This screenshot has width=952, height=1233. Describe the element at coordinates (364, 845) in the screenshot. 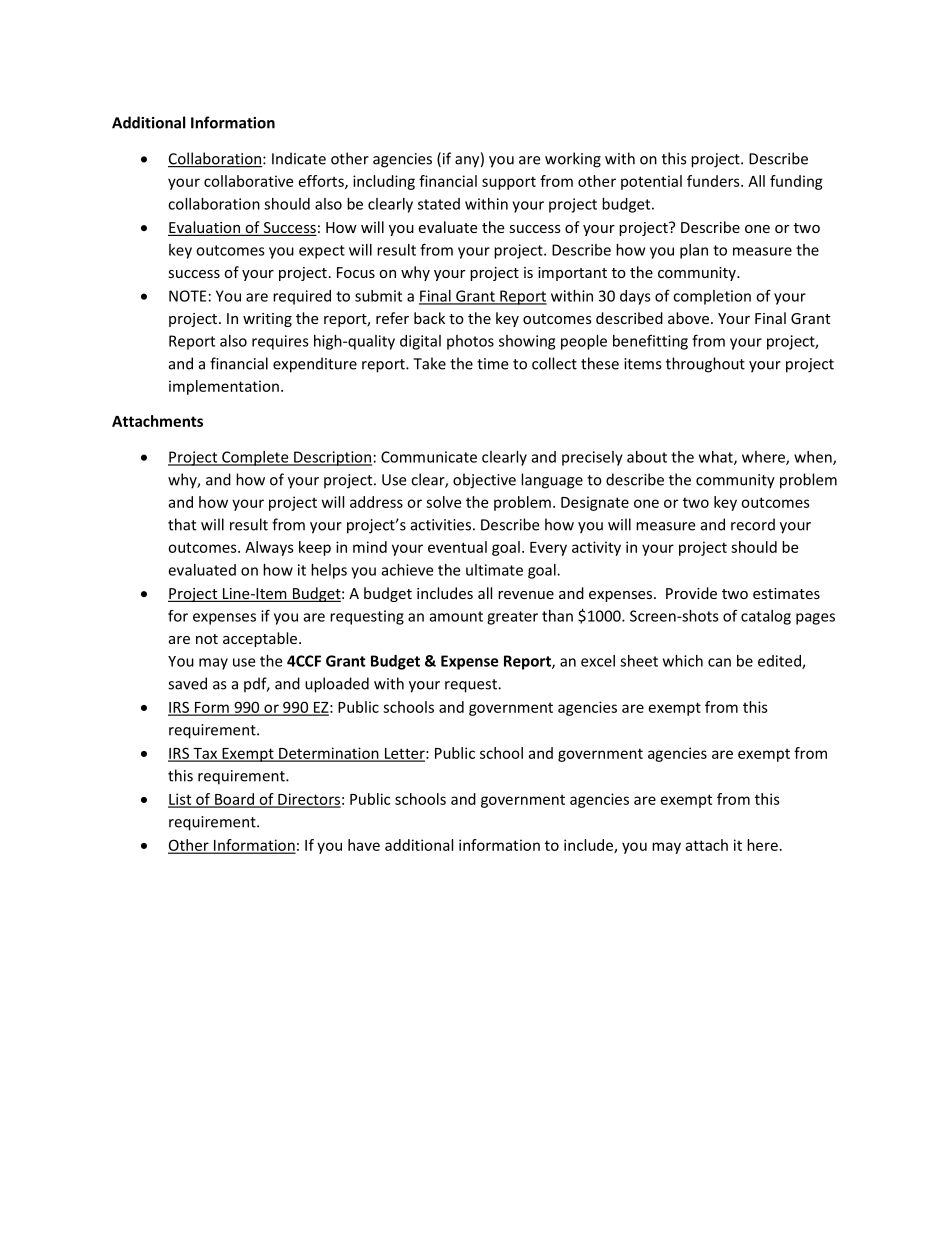

I see `have` at that location.
